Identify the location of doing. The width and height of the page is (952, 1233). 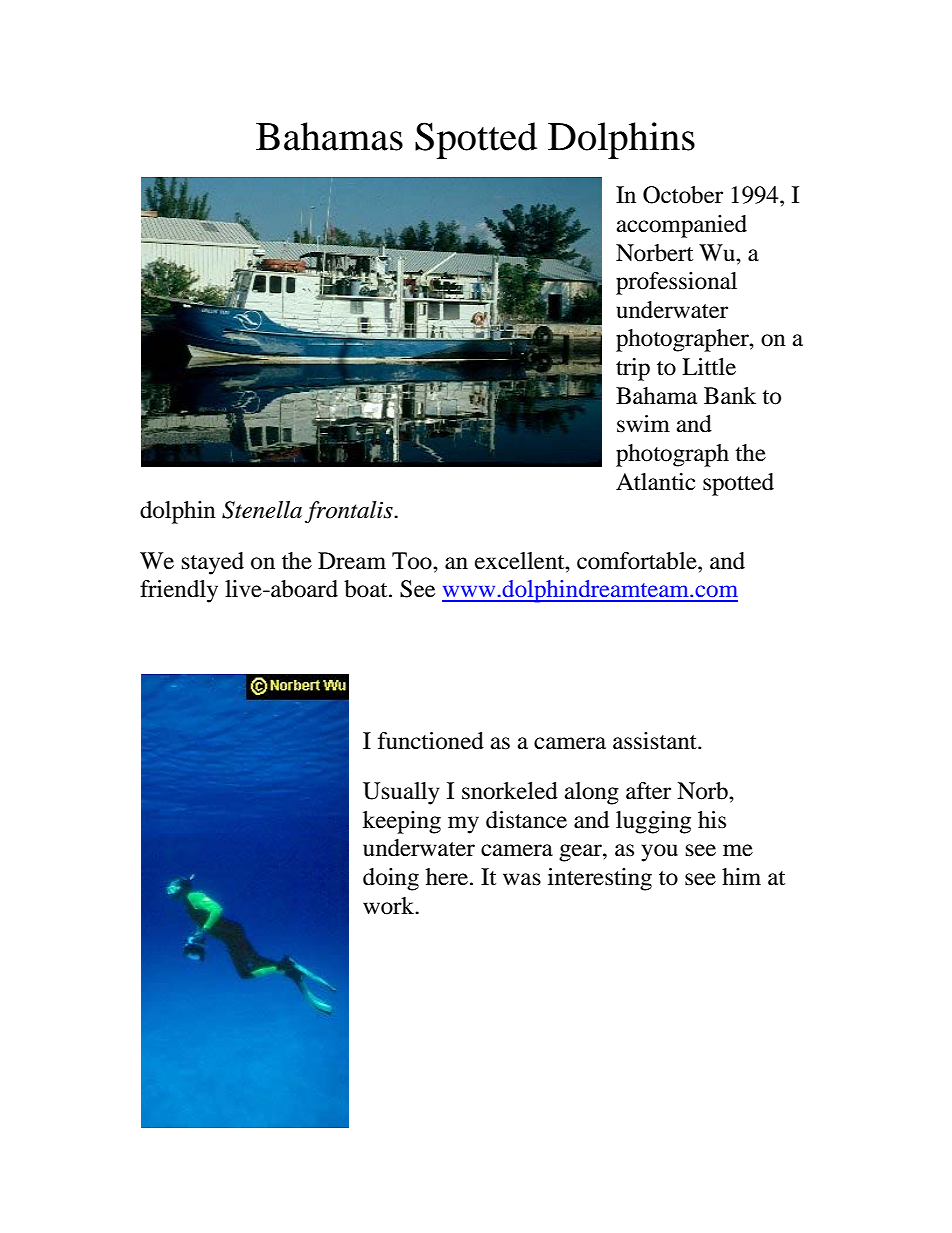
(391, 879).
